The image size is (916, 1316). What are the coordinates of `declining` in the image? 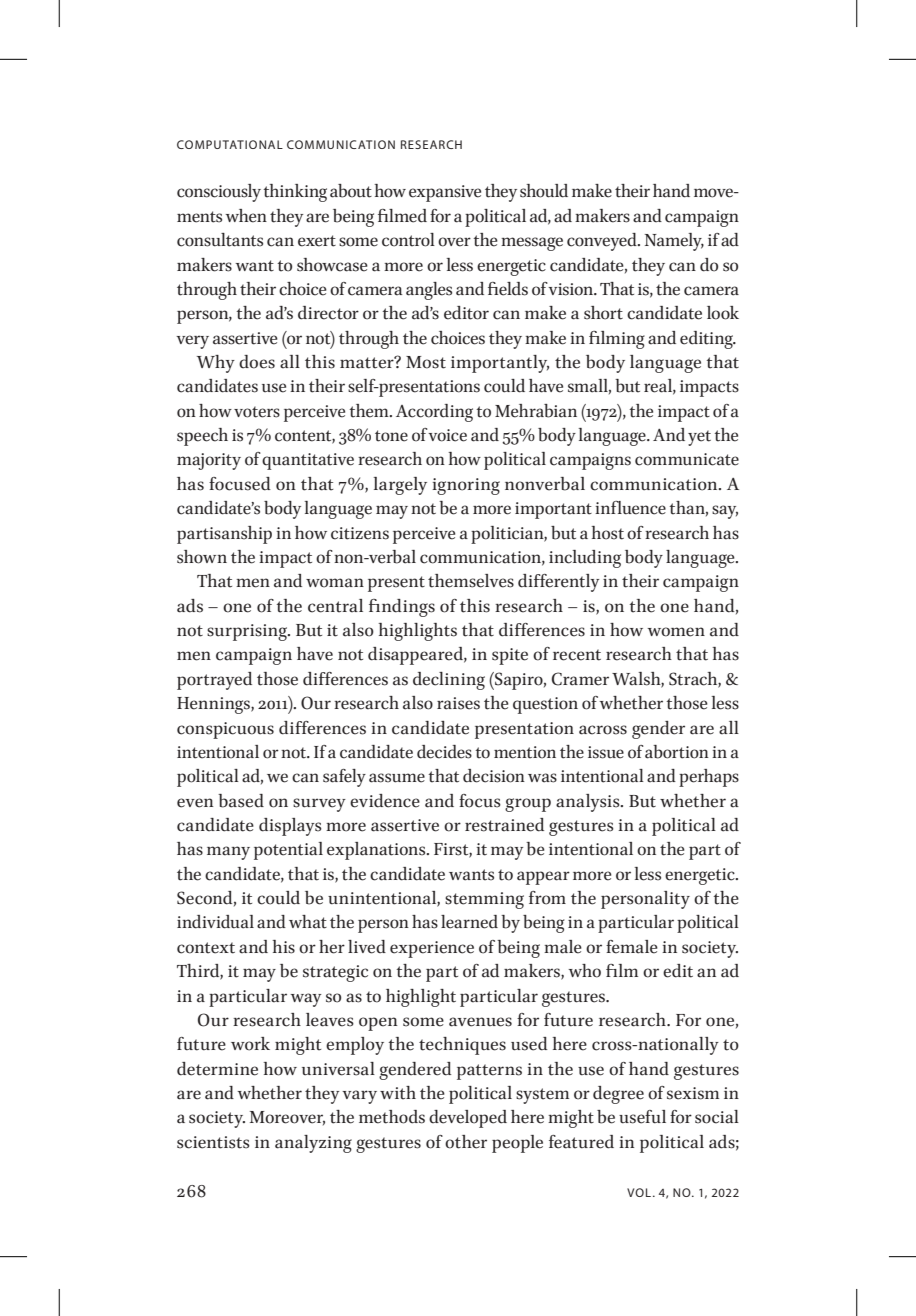 It's located at (449, 681).
